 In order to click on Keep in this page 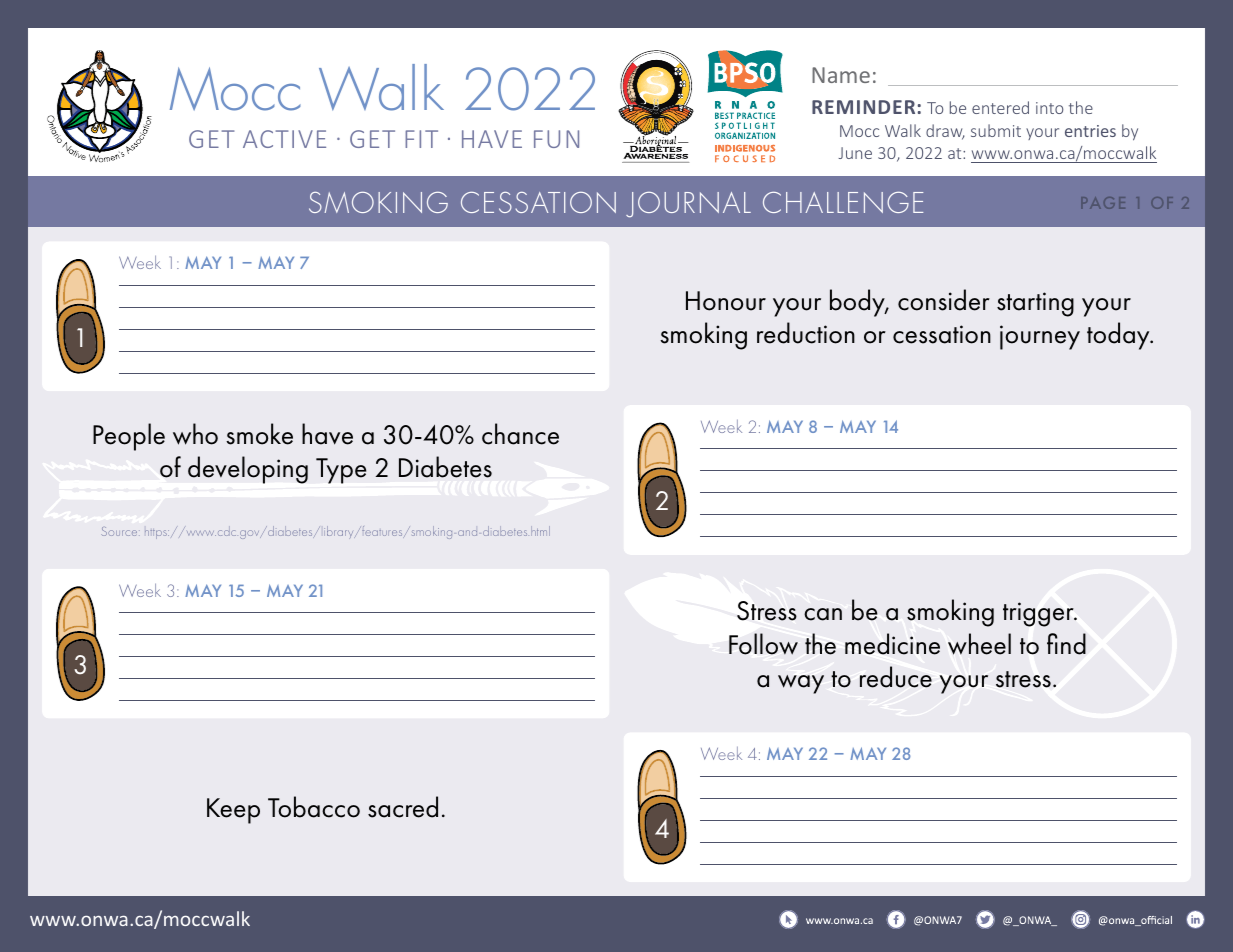, I will do `click(233, 811)`.
